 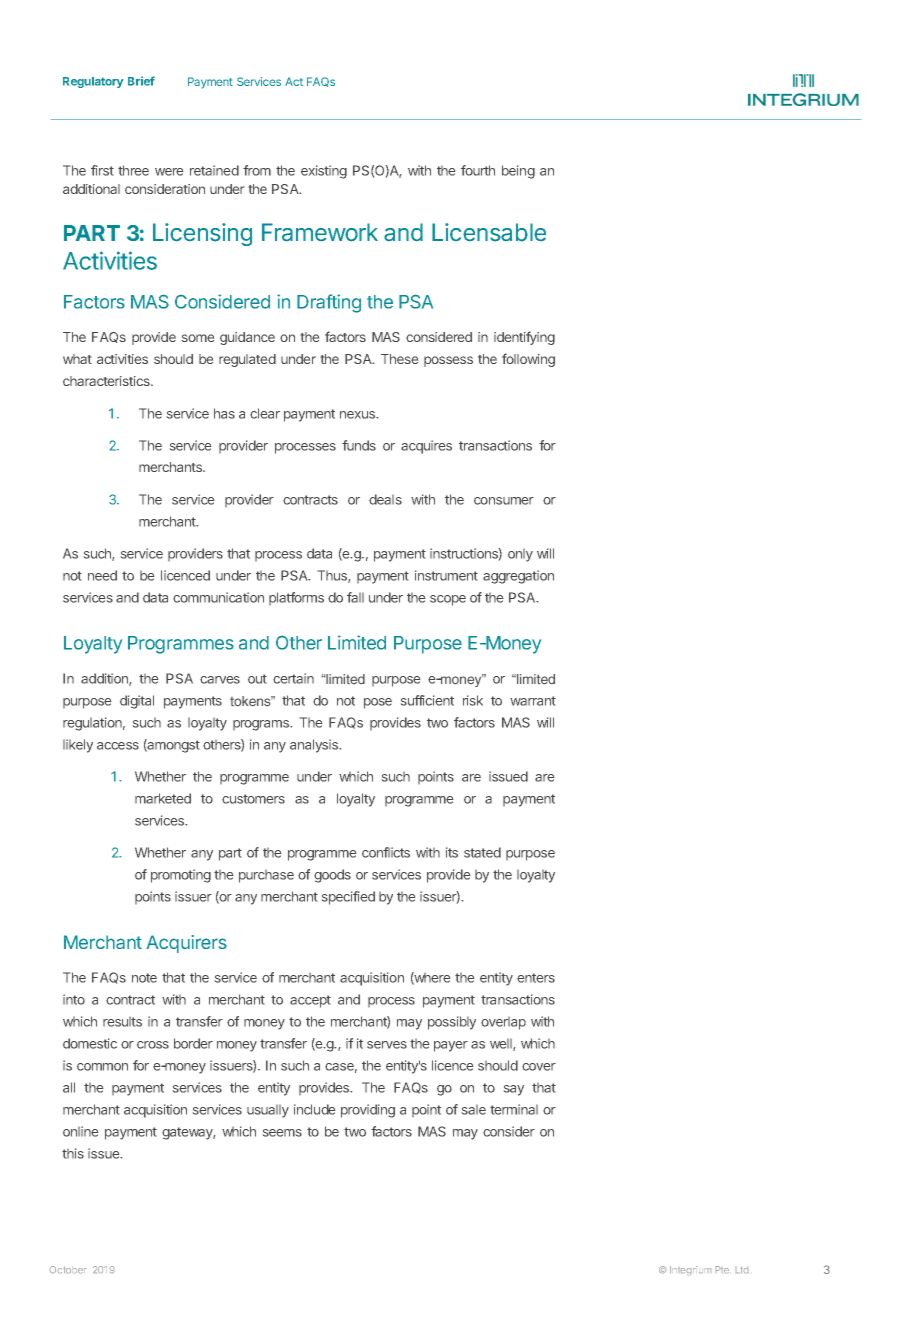 What do you see at coordinates (68, 1269) in the screenshot?
I see `October` at bounding box center [68, 1269].
